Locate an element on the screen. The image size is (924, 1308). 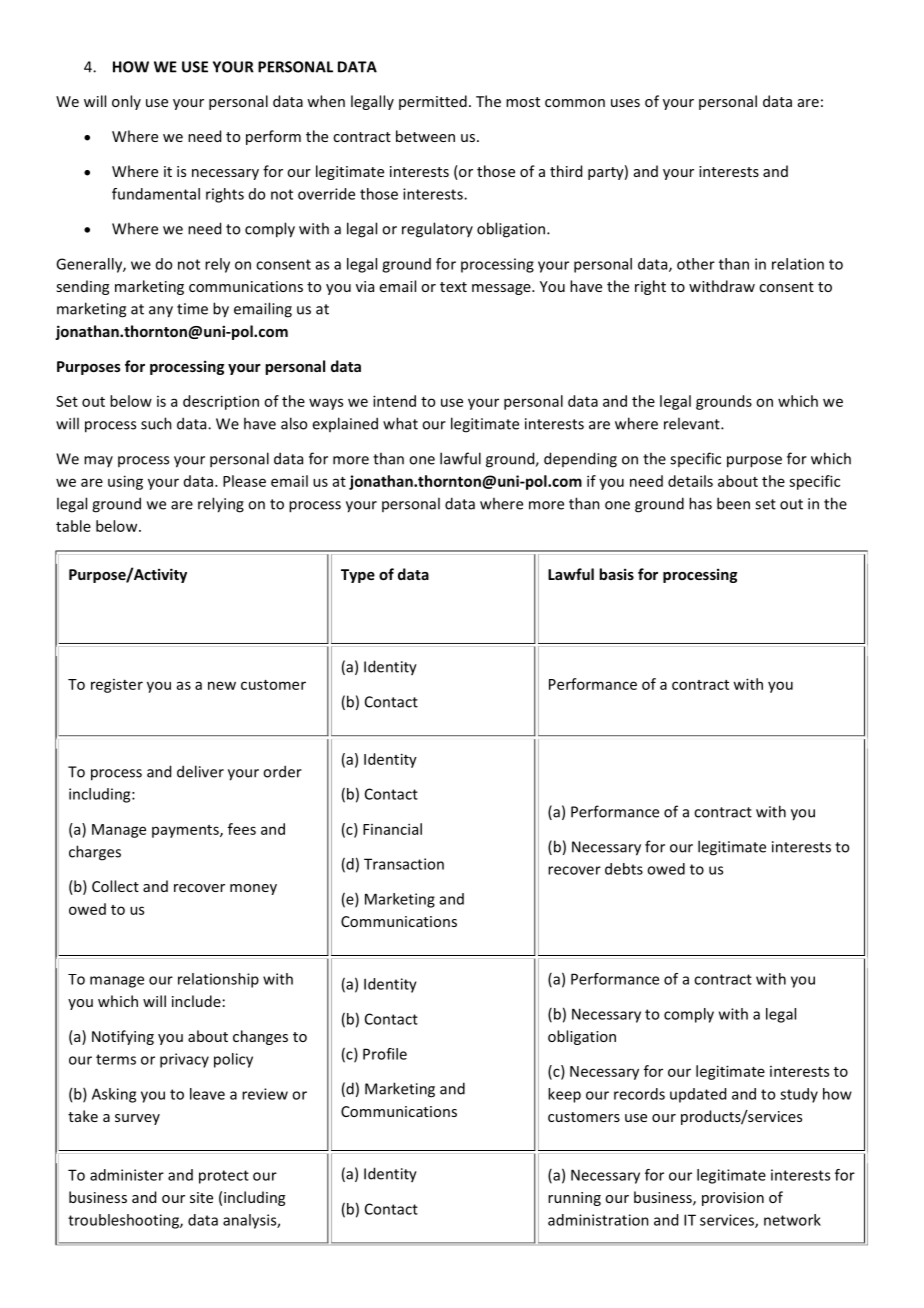
uses is located at coordinates (625, 103).
